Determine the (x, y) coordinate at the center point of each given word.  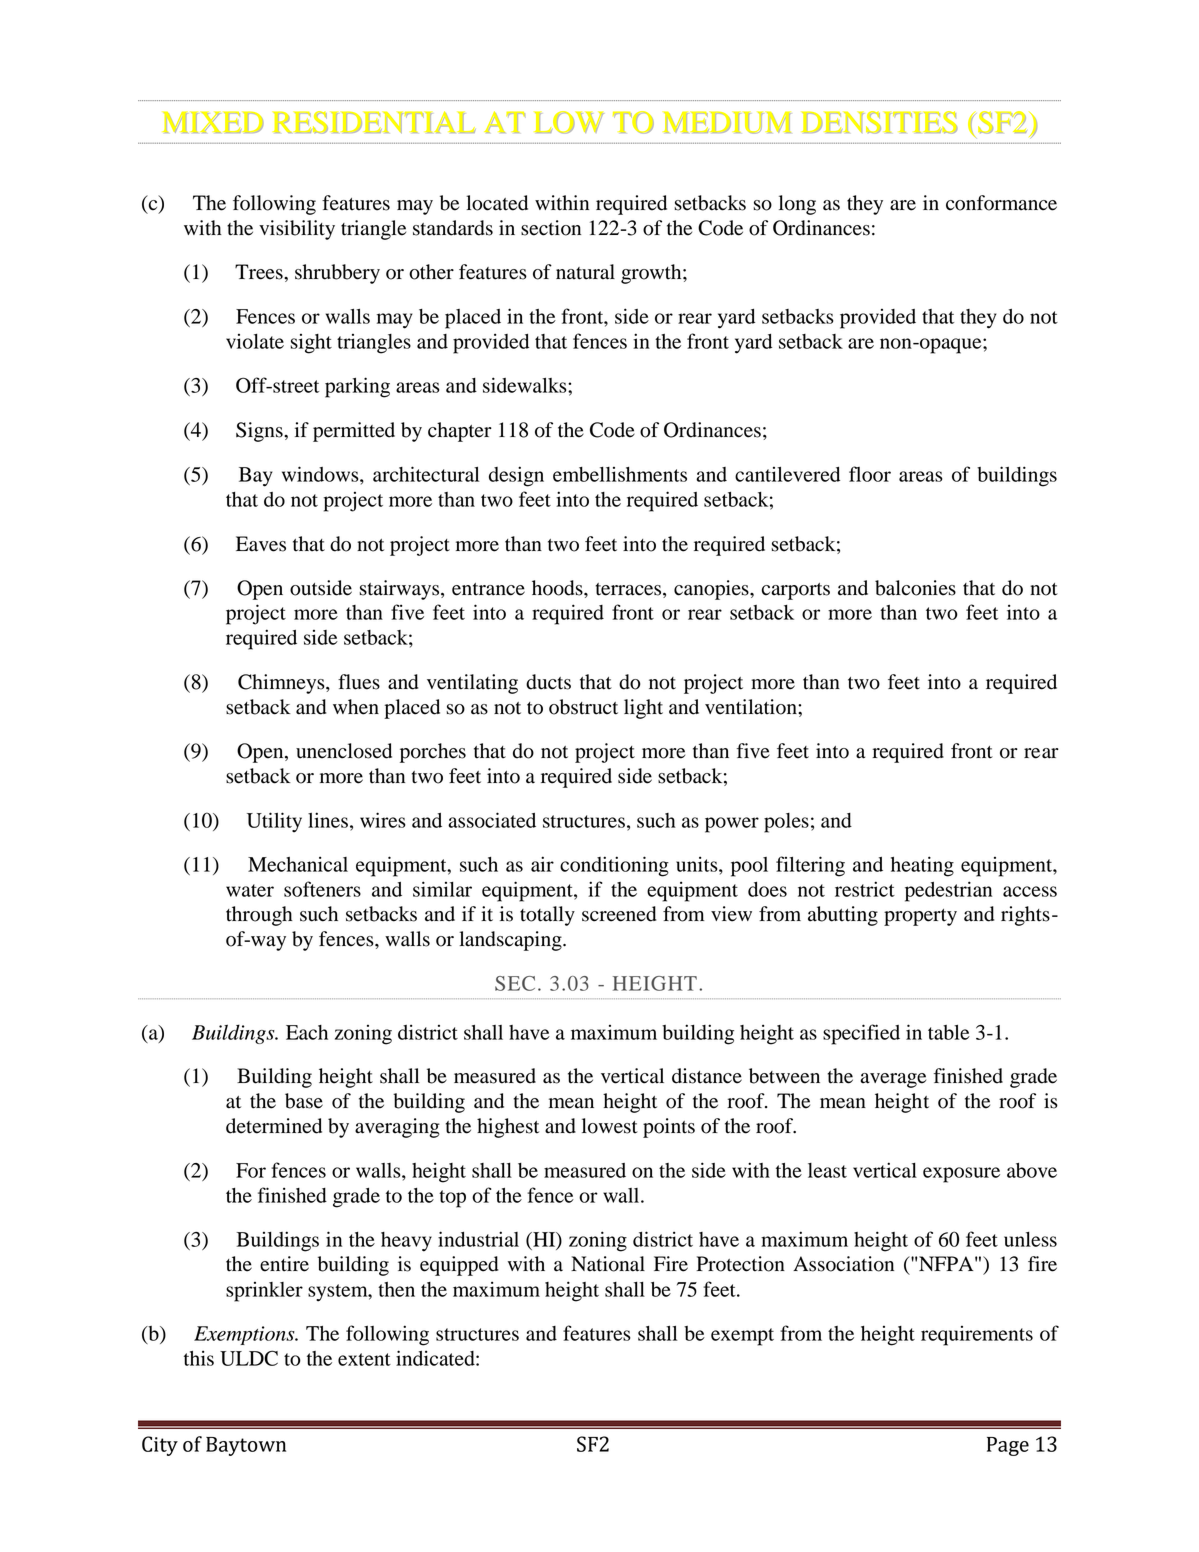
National (608, 1264)
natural (585, 272)
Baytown (246, 1446)
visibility (297, 230)
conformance (1001, 203)
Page (1008, 1446)
